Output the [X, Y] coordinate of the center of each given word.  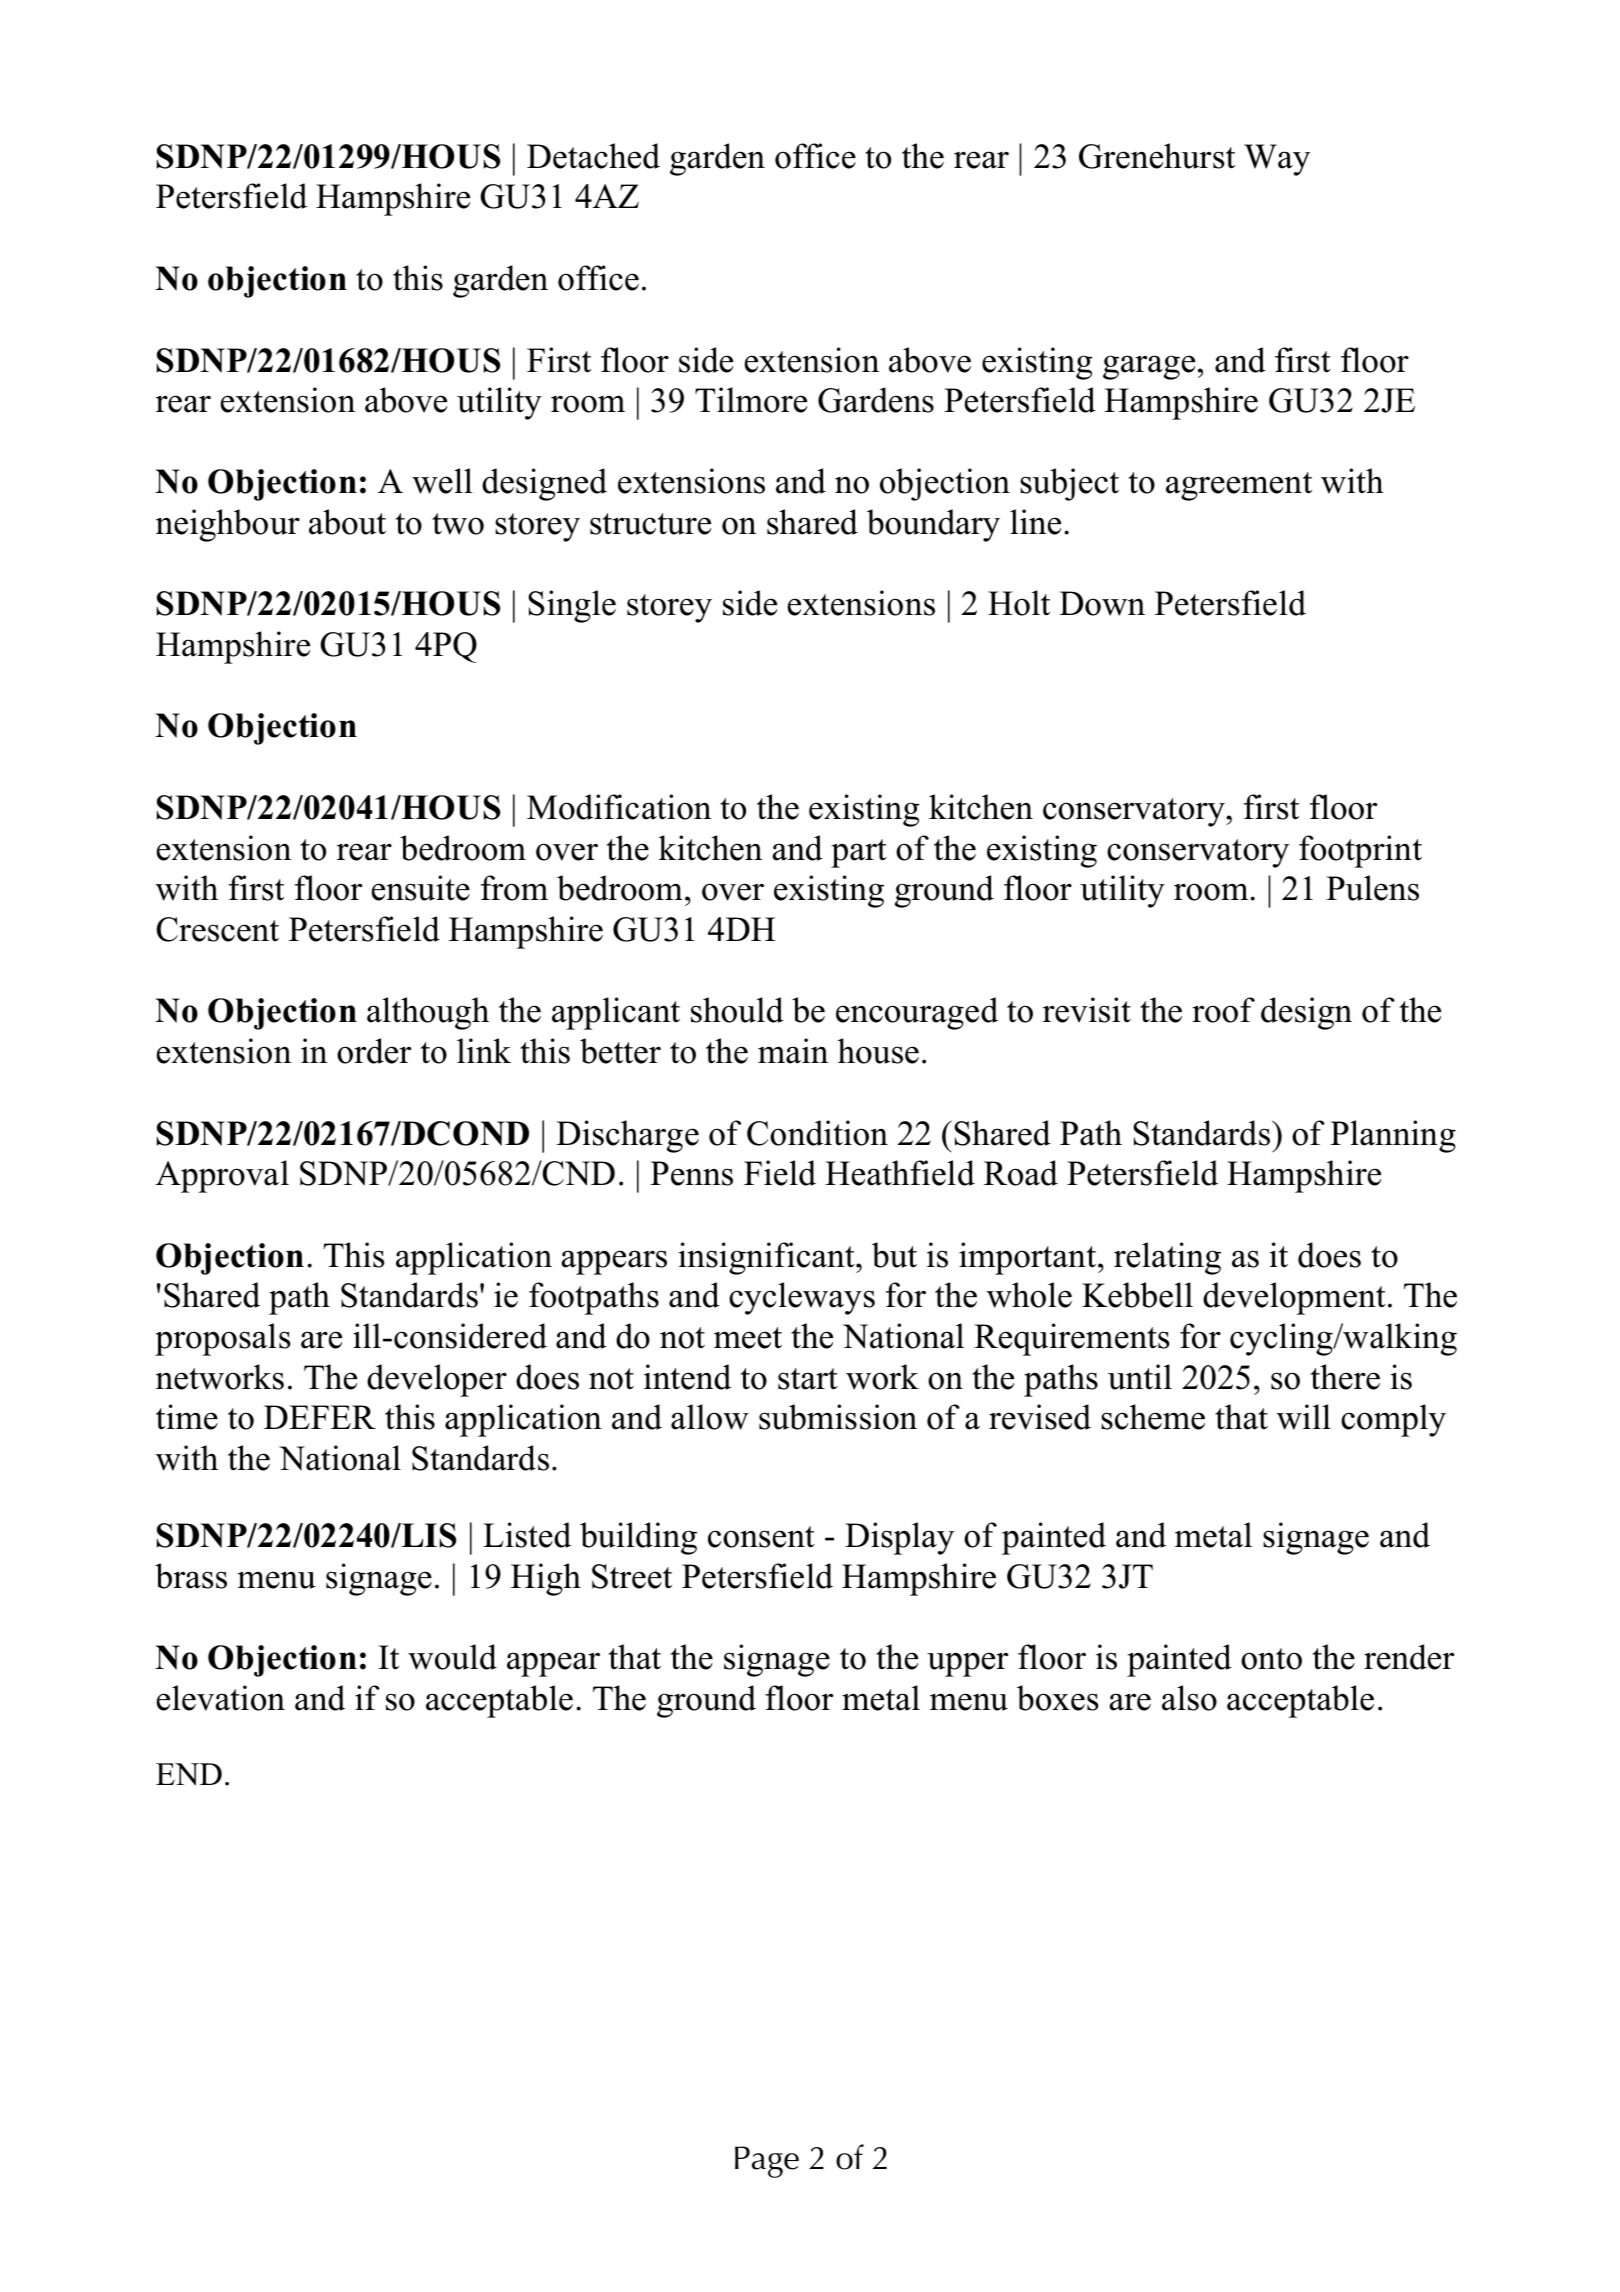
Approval [222, 1176]
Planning [1393, 1136]
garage [1149, 367]
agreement [1239, 486]
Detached [593, 156]
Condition [817, 1133]
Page [767, 2162]
